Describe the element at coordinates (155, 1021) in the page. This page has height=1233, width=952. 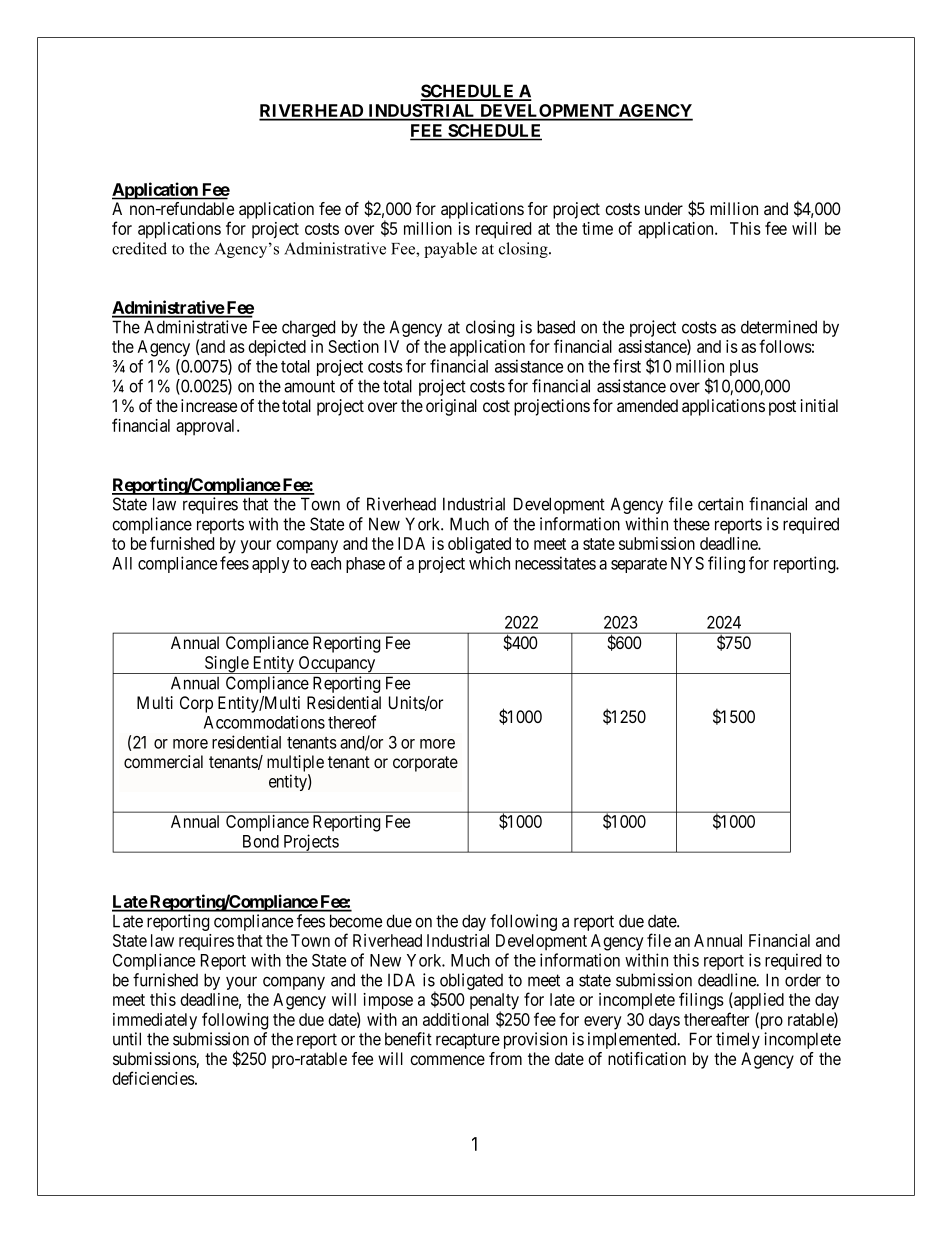
I see `immediately` at that location.
